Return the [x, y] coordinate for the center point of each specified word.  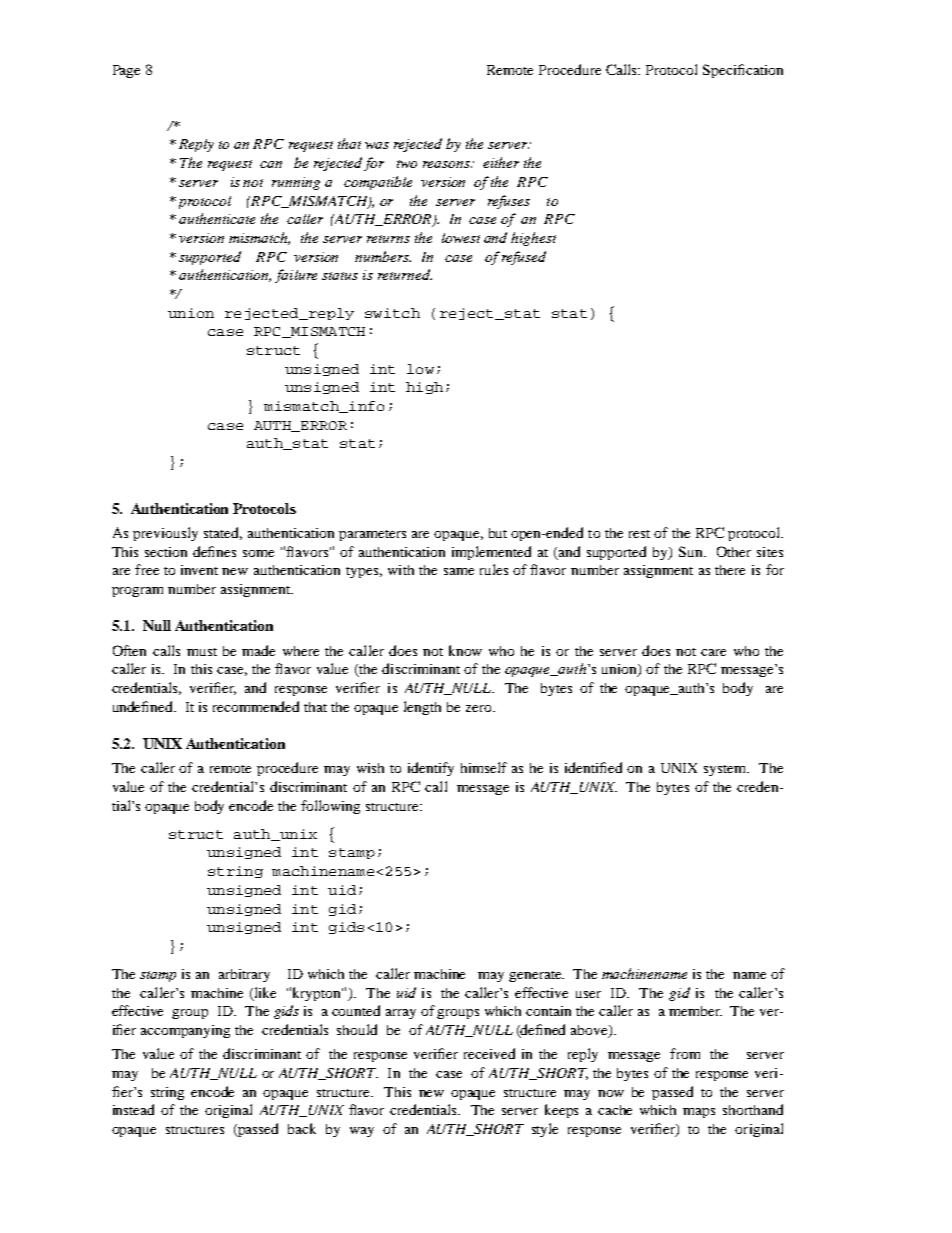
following [330, 807]
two [407, 164]
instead [133, 1109]
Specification [743, 71]
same [459, 571]
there [730, 570]
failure [296, 276]
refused [524, 258]
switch [392, 313]
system [726, 770]
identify [431, 769]
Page [126, 71]
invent [199, 570]
